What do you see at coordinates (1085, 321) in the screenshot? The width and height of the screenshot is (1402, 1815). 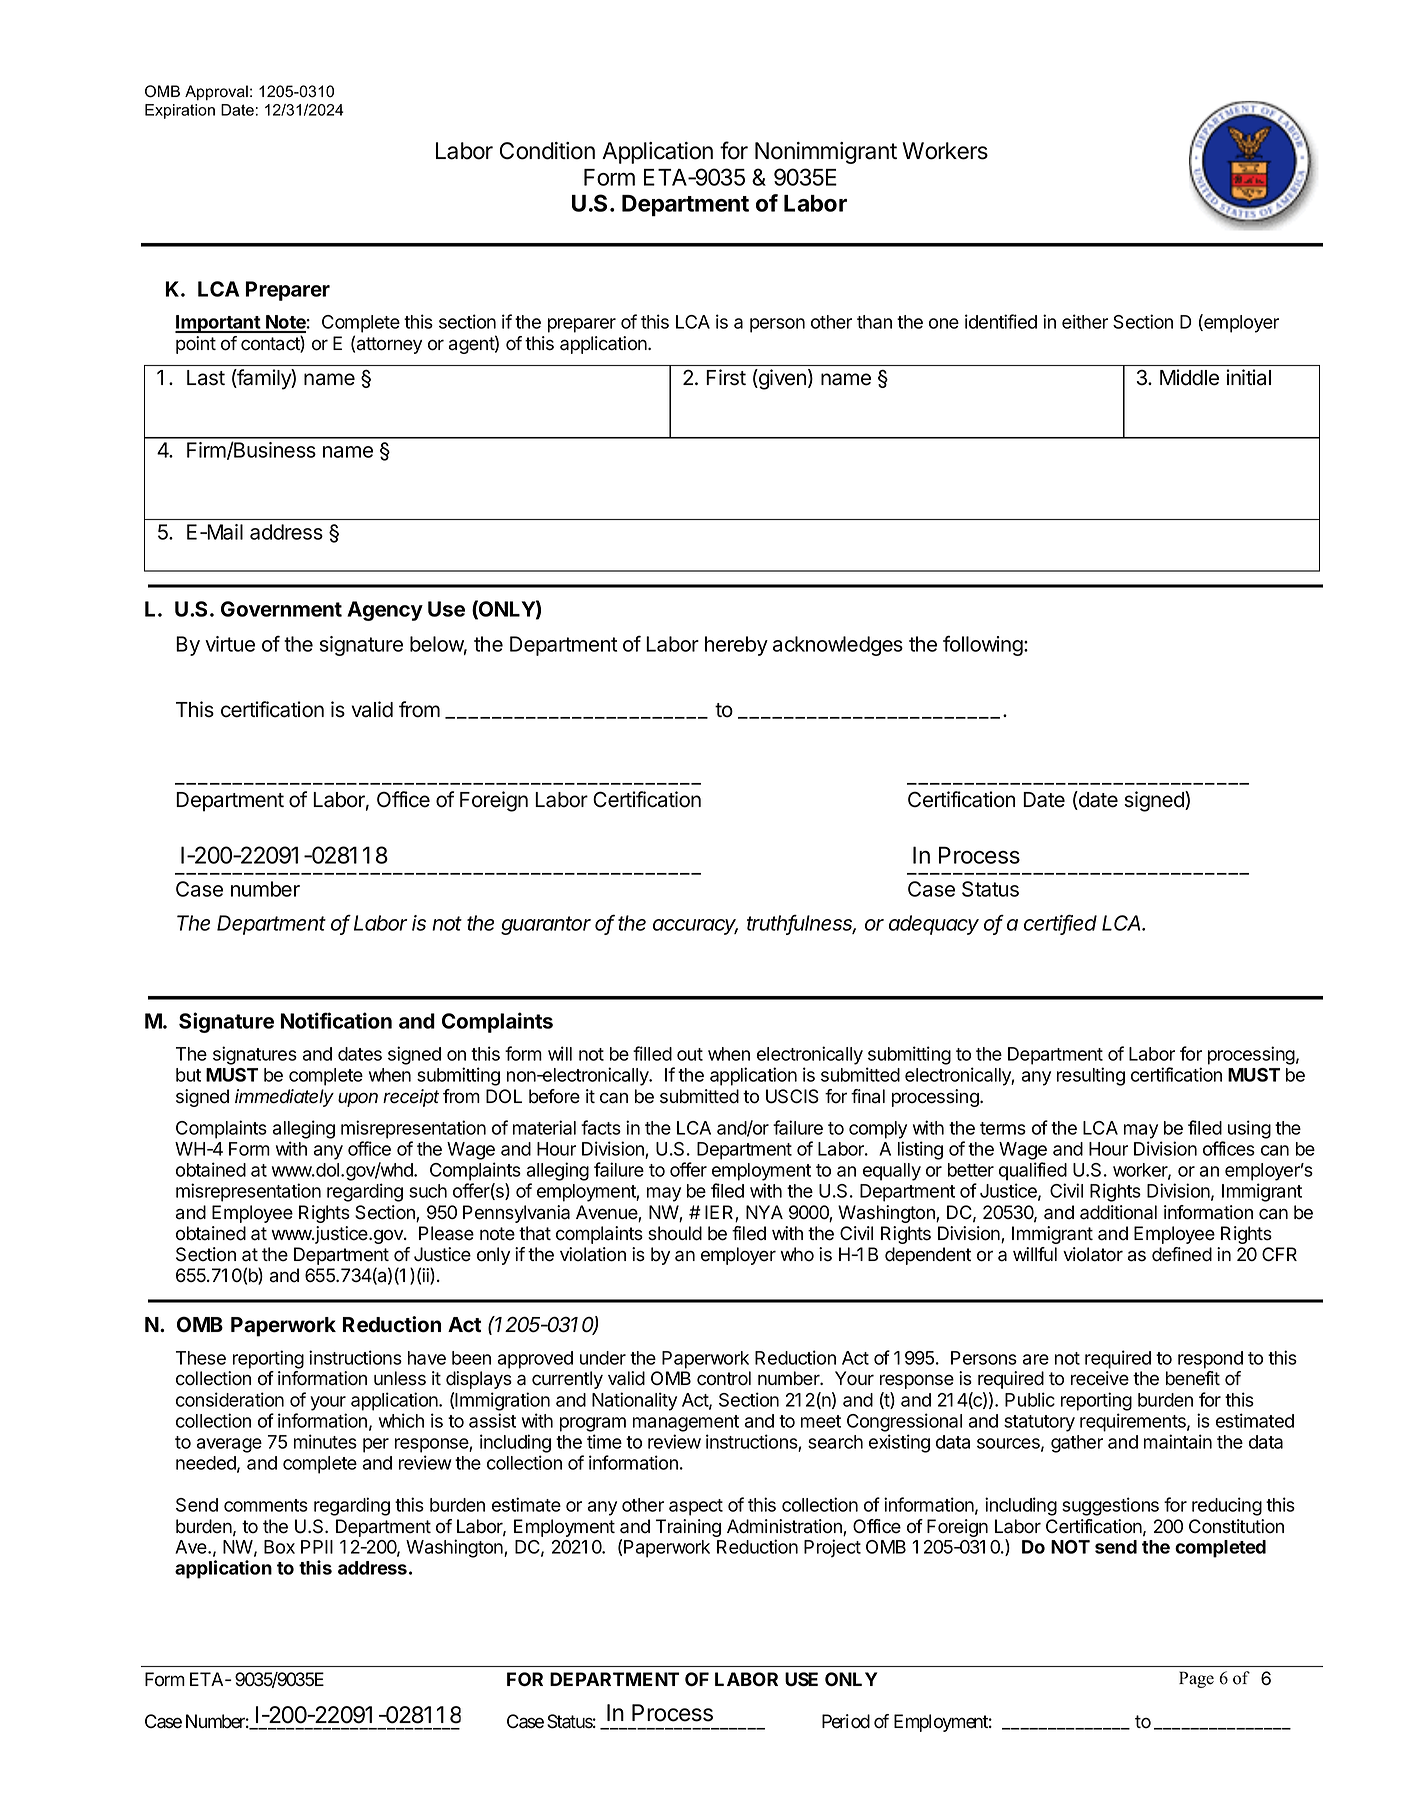 I see `either` at bounding box center [1085, 321].
